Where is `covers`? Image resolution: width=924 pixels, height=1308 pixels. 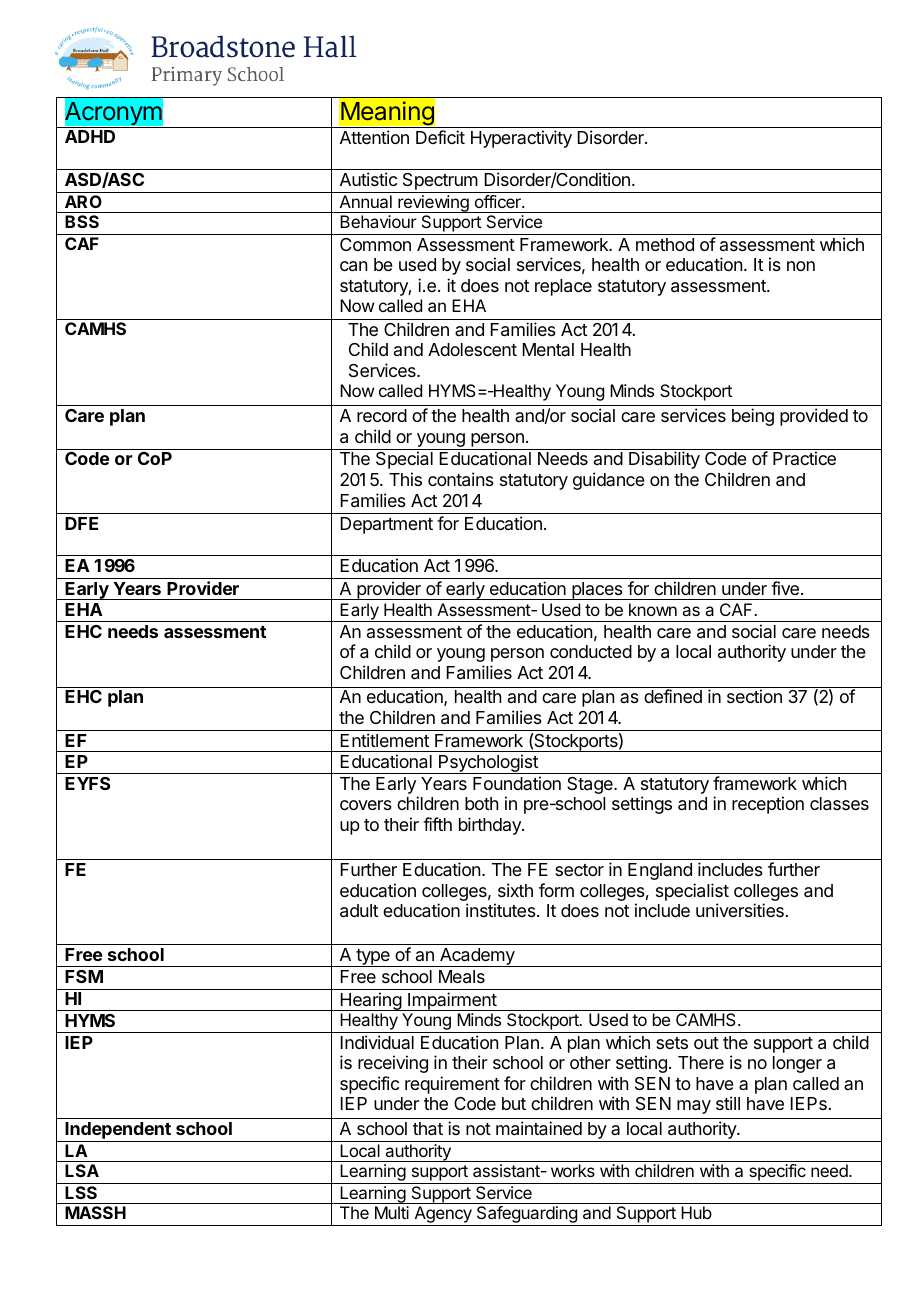 covers is located at coordinates (366, 805).
